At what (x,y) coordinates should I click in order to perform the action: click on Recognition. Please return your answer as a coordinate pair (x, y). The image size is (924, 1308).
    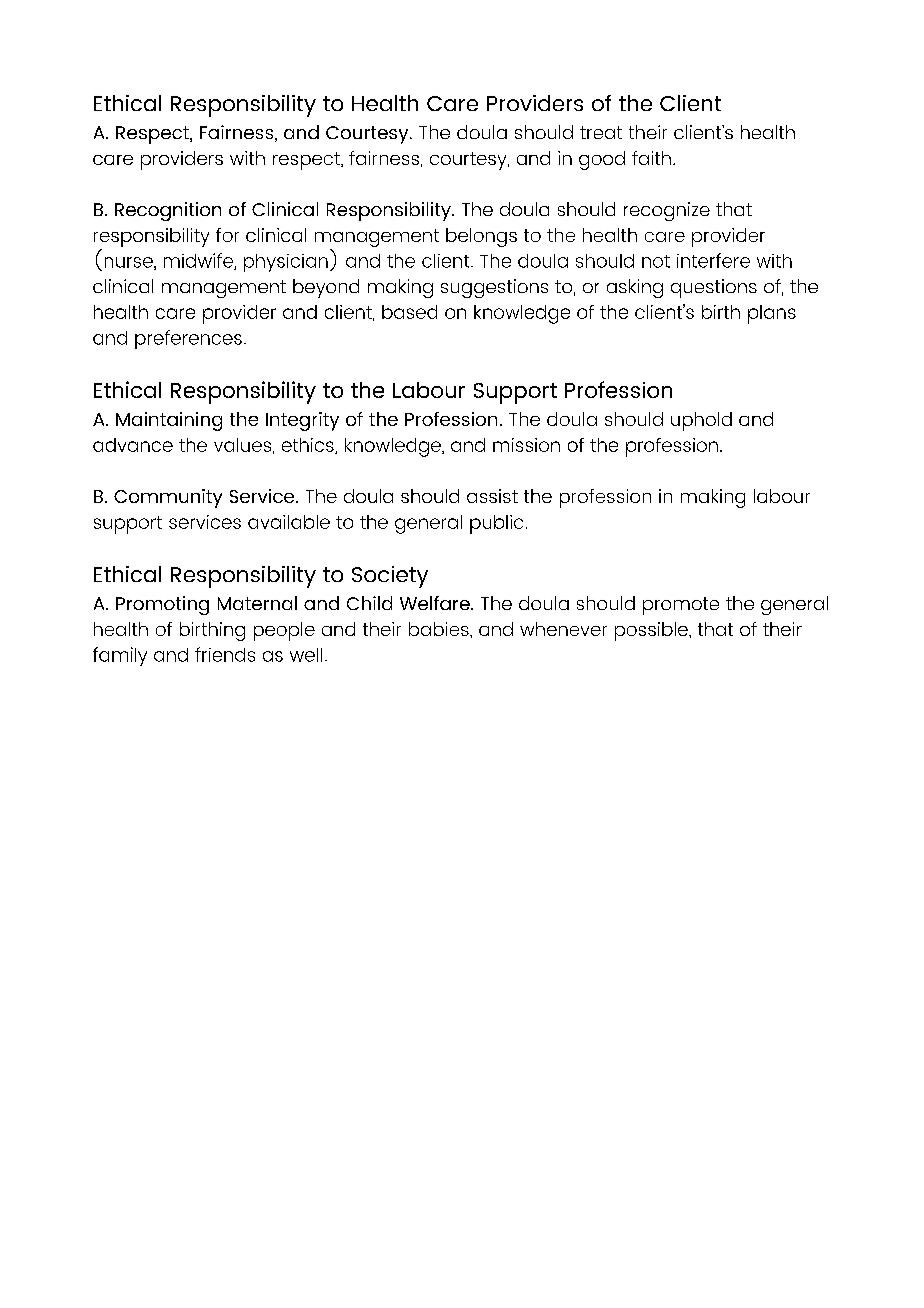
    Looking at the image, I should click on (168, 211).
